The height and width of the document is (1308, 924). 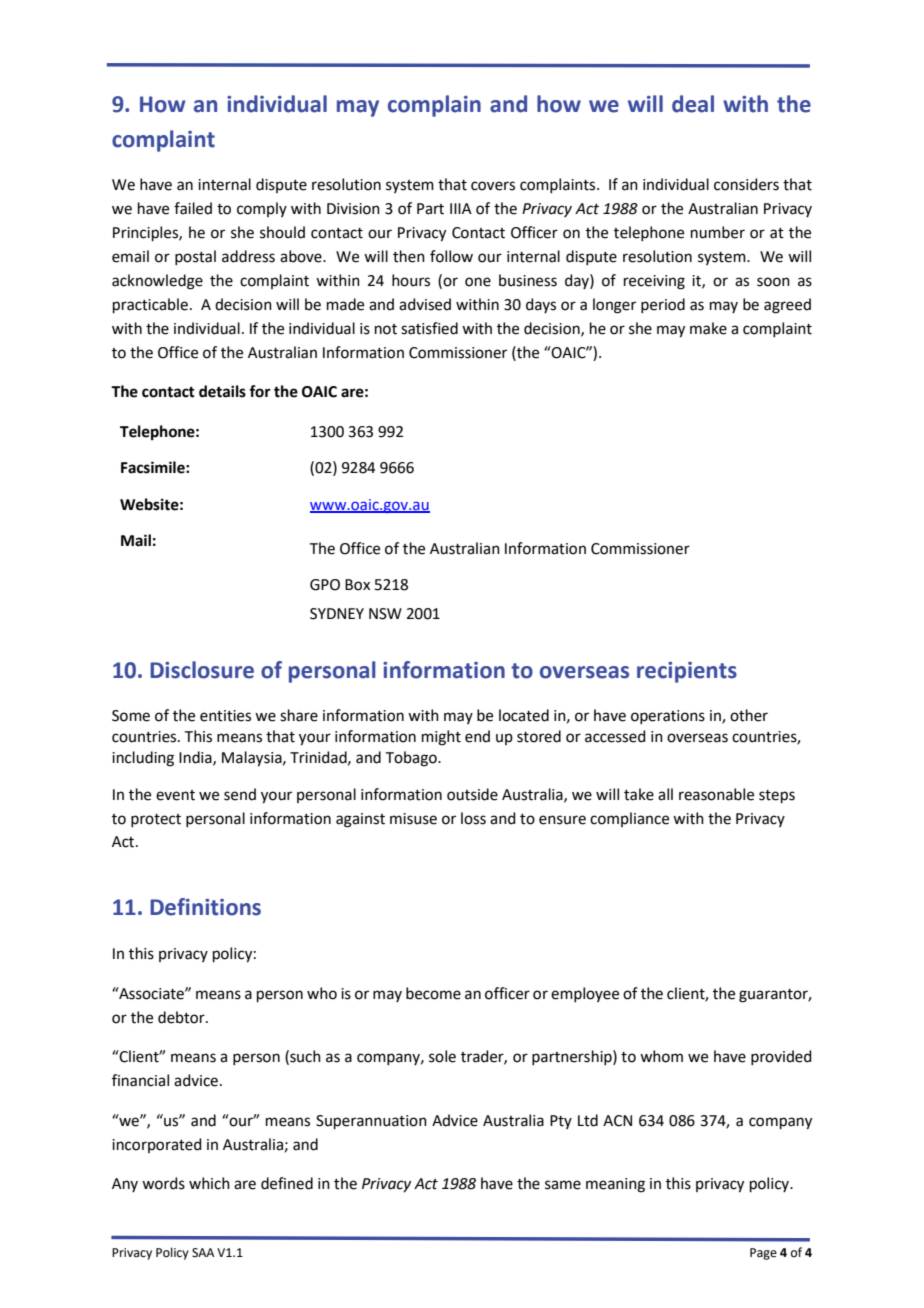 I want to click on reasonable, so click(x=716, y=794).
